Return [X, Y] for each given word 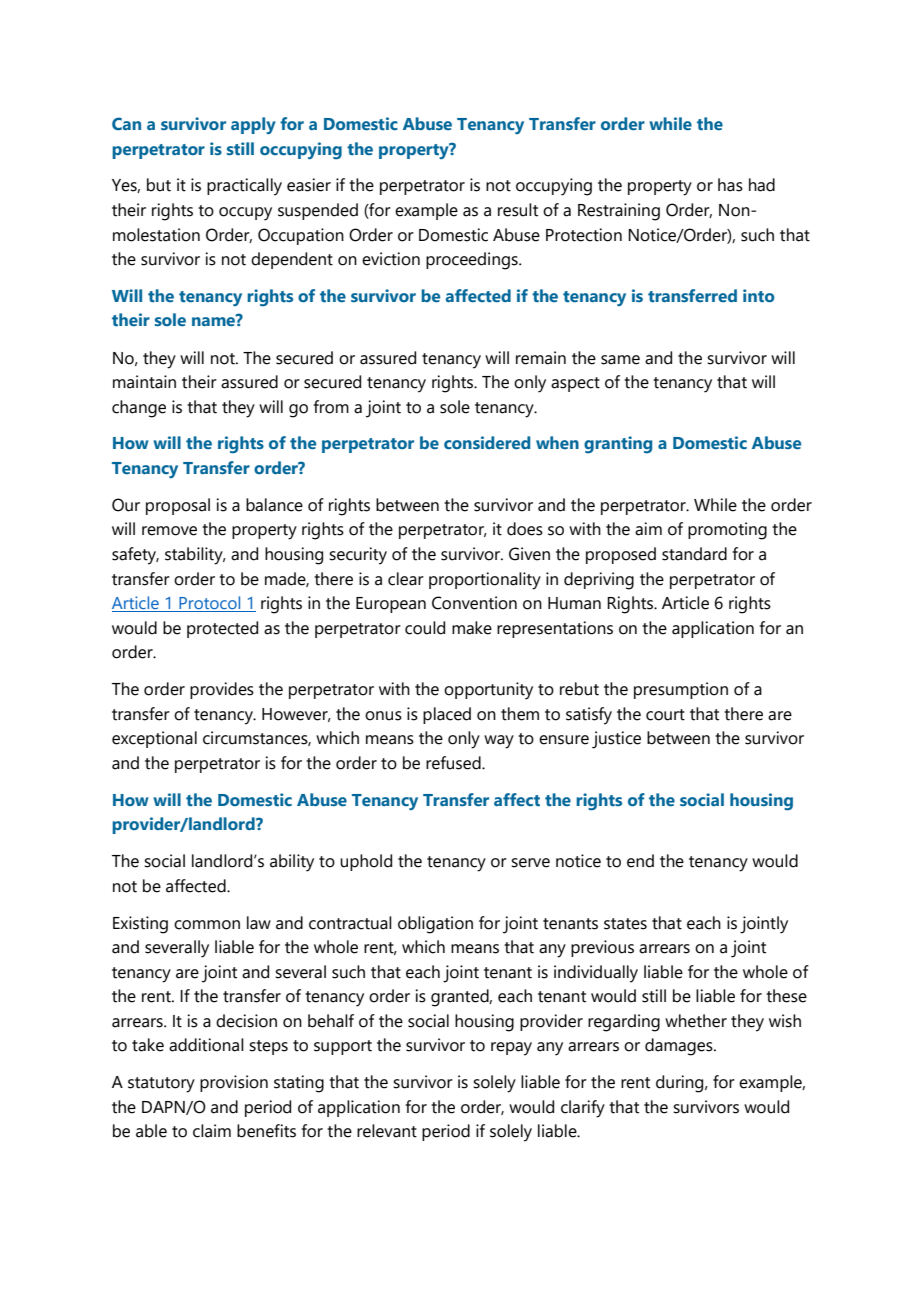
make [472, 628]
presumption [681, 690]
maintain [144, 382]
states [625, 924]
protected [222, 629]
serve [530, 863]
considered [487, 443]
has [730, 185]
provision [234, 1083]
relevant [387, 1131]
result [518, 210]
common [207, 925]
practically [244, 187]
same [620, 360]
